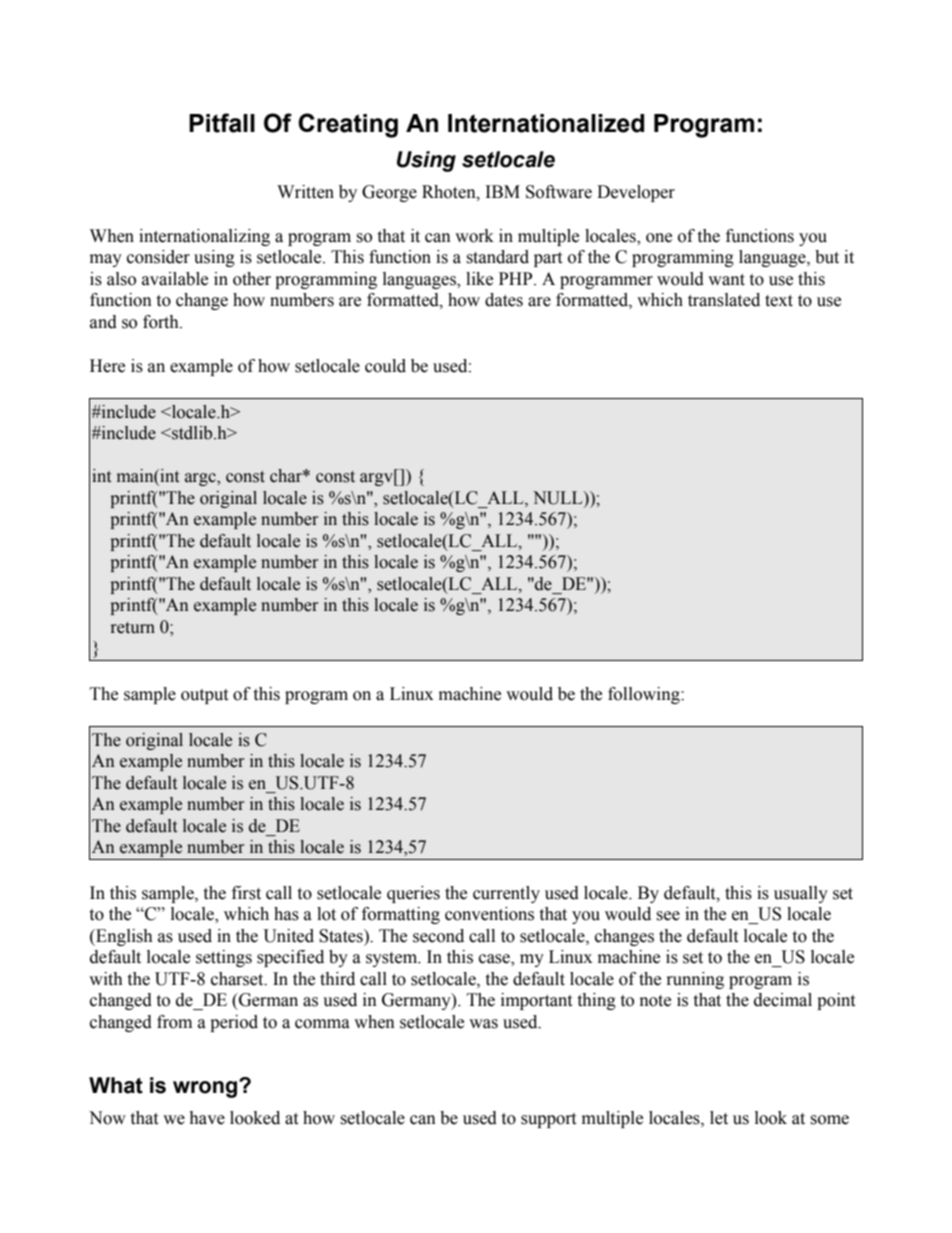  What do you see at coordinates (636, 193) in the screenshot?
I see `Developer` at bounding box center [636, 193].
